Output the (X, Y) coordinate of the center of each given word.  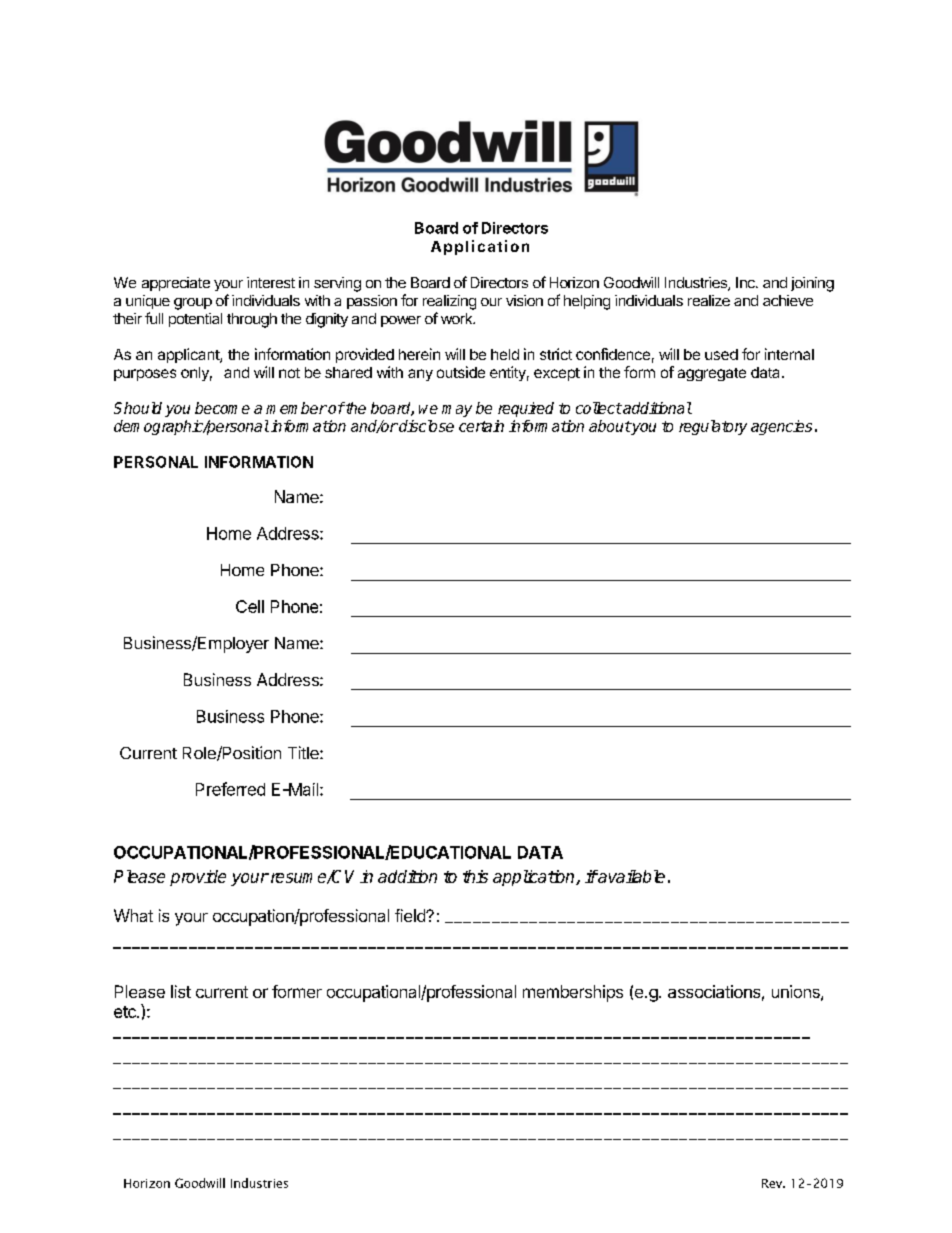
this (475, 876)
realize (709, 300)
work (458, 318)
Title (304, 752)
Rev (773, 1183)
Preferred (230, 789)
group (193, 304)
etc (126, 1012)
